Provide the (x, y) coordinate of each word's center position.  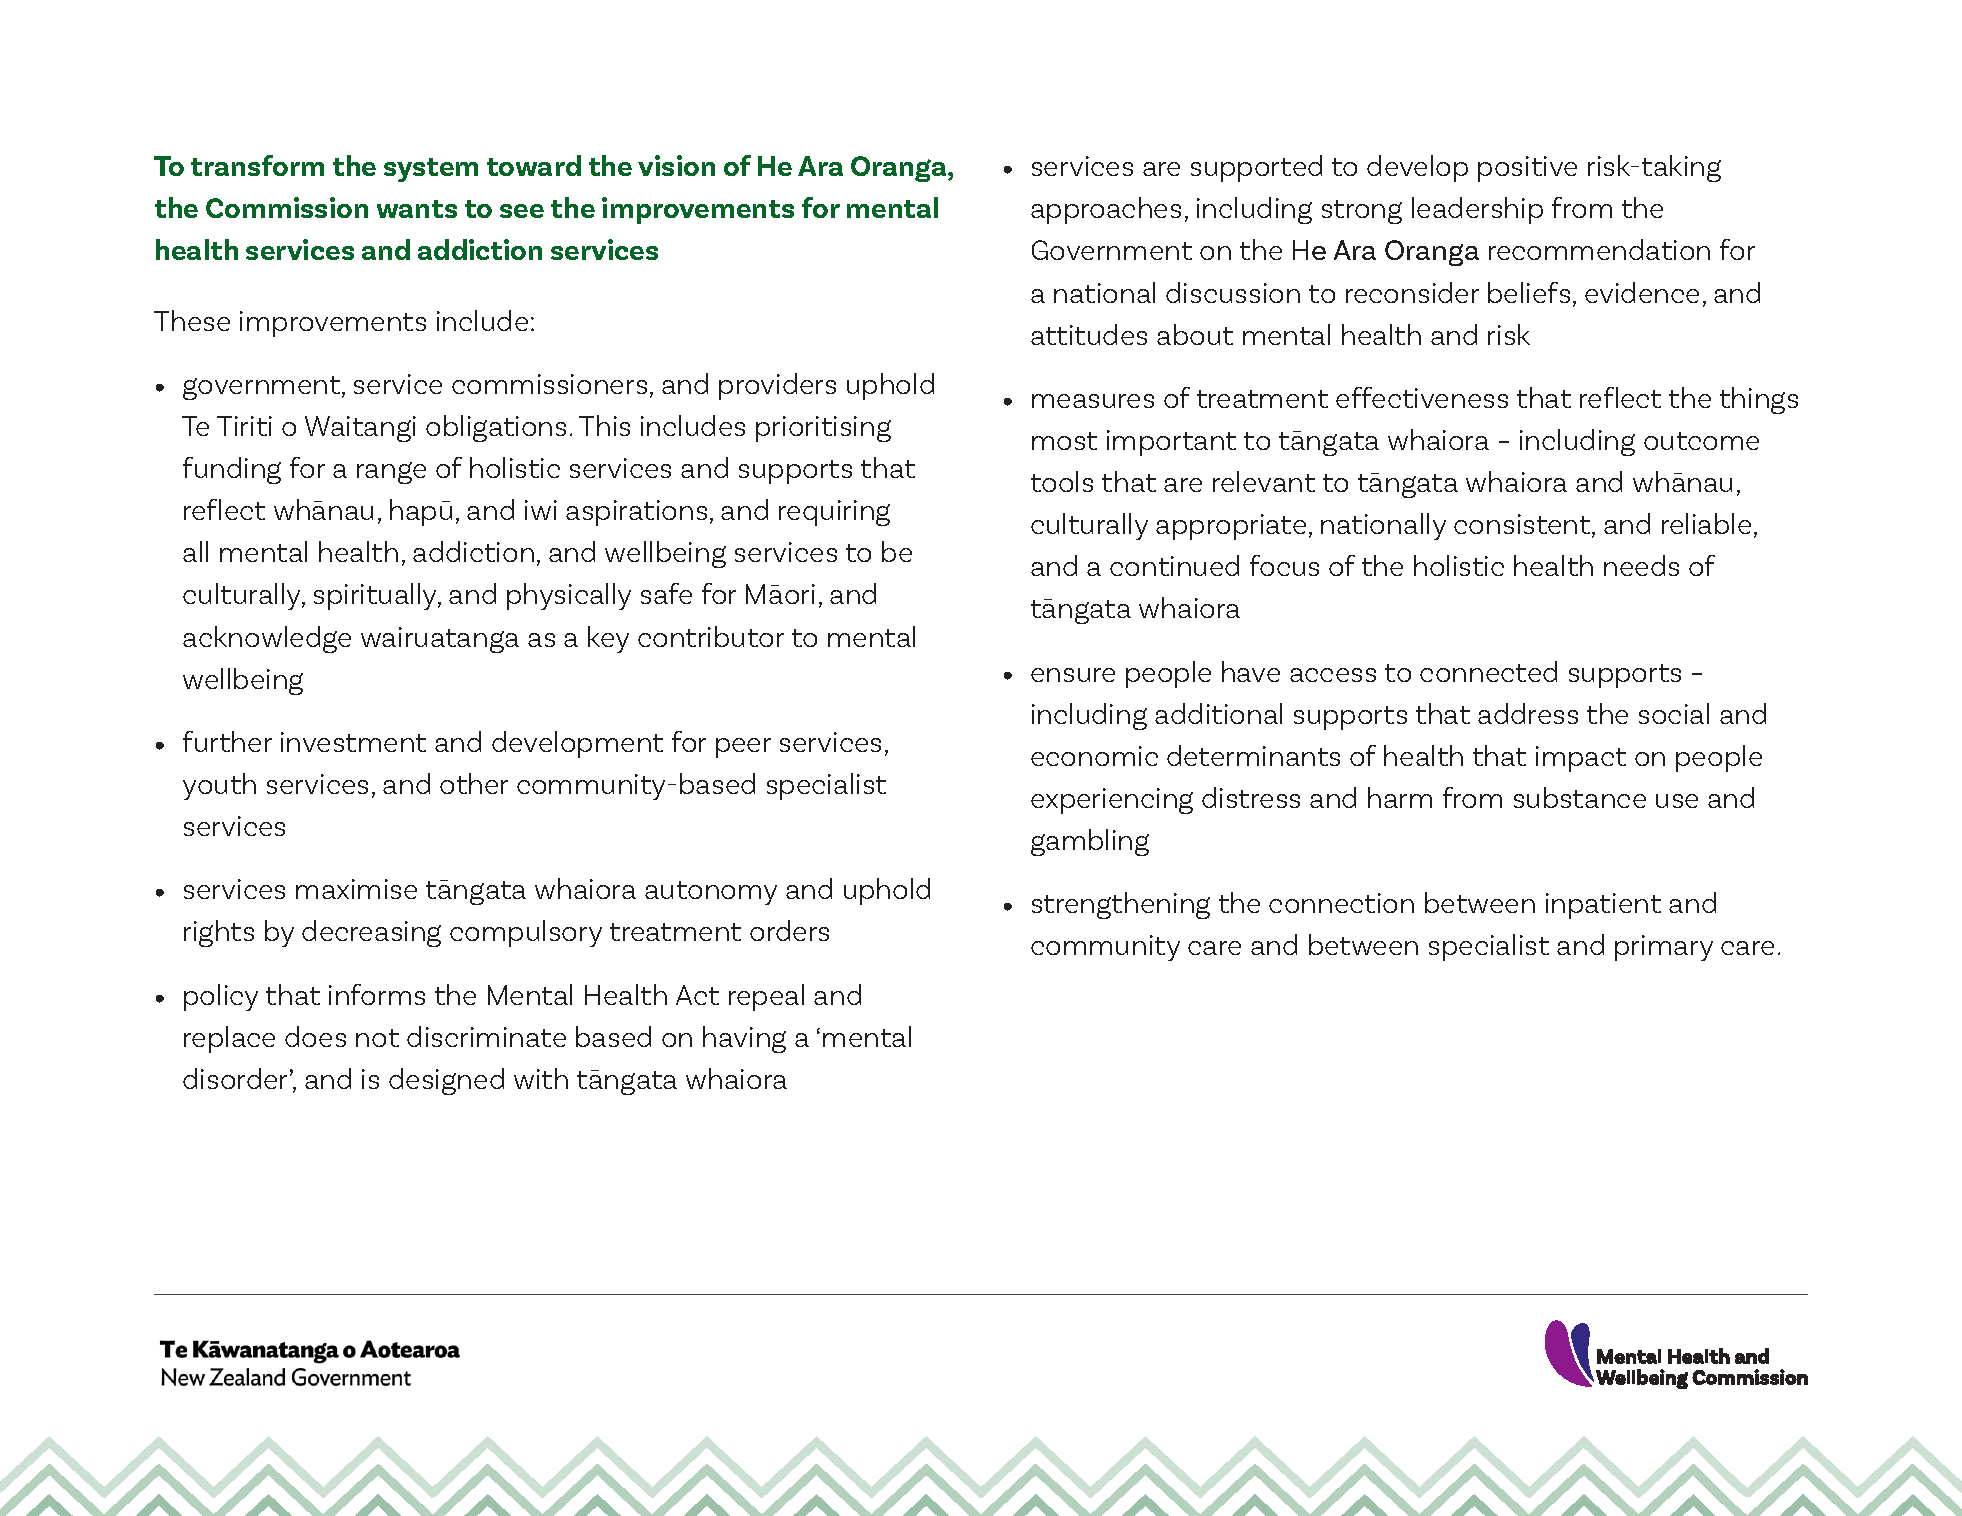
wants (417, 209)
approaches (1106, 210)
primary (1664, 948)
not (377, 1038)
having (744, 1039)
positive (1527, 169)
